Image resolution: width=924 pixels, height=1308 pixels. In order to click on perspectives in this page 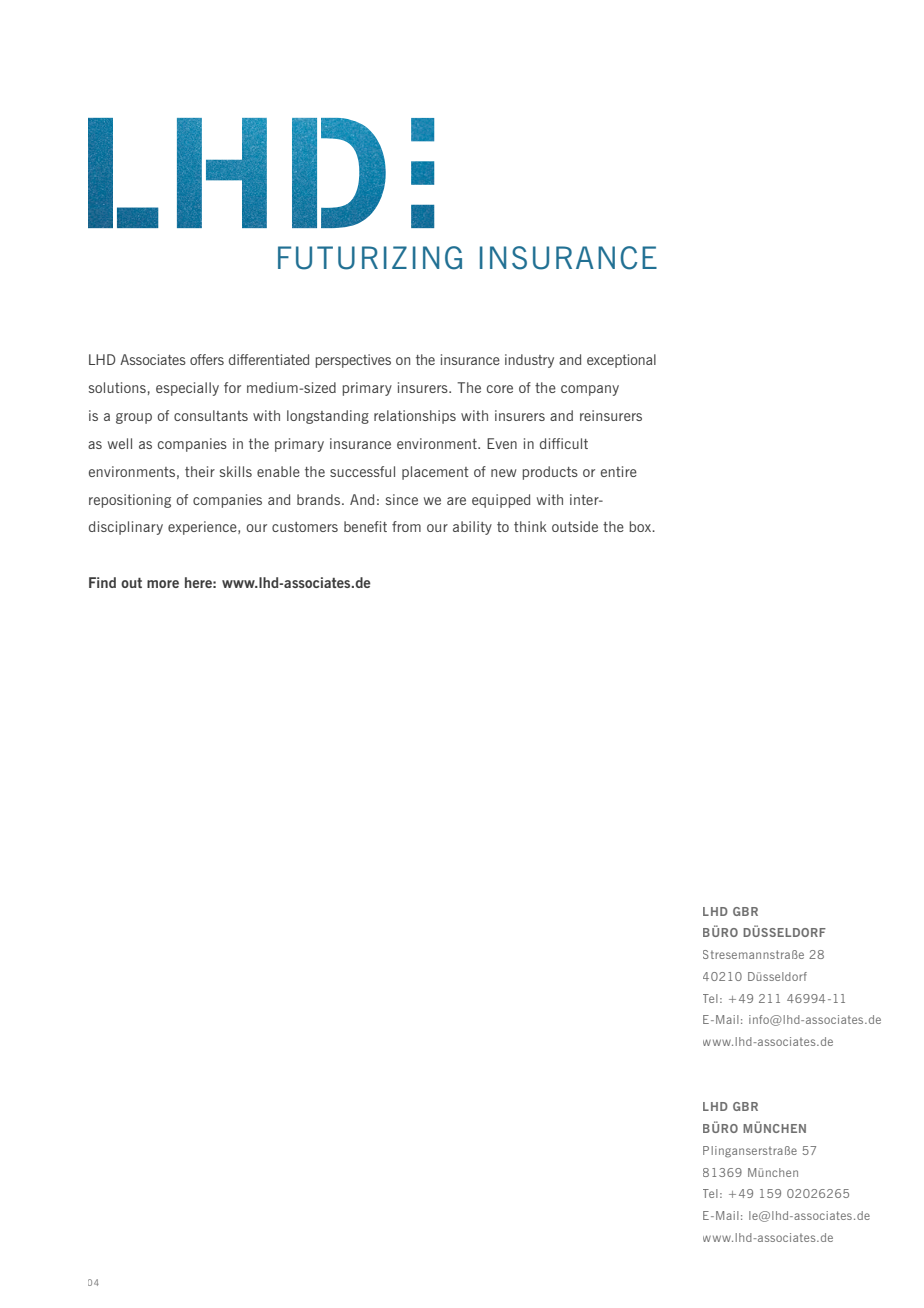, I will do `click(353, 361)`.
